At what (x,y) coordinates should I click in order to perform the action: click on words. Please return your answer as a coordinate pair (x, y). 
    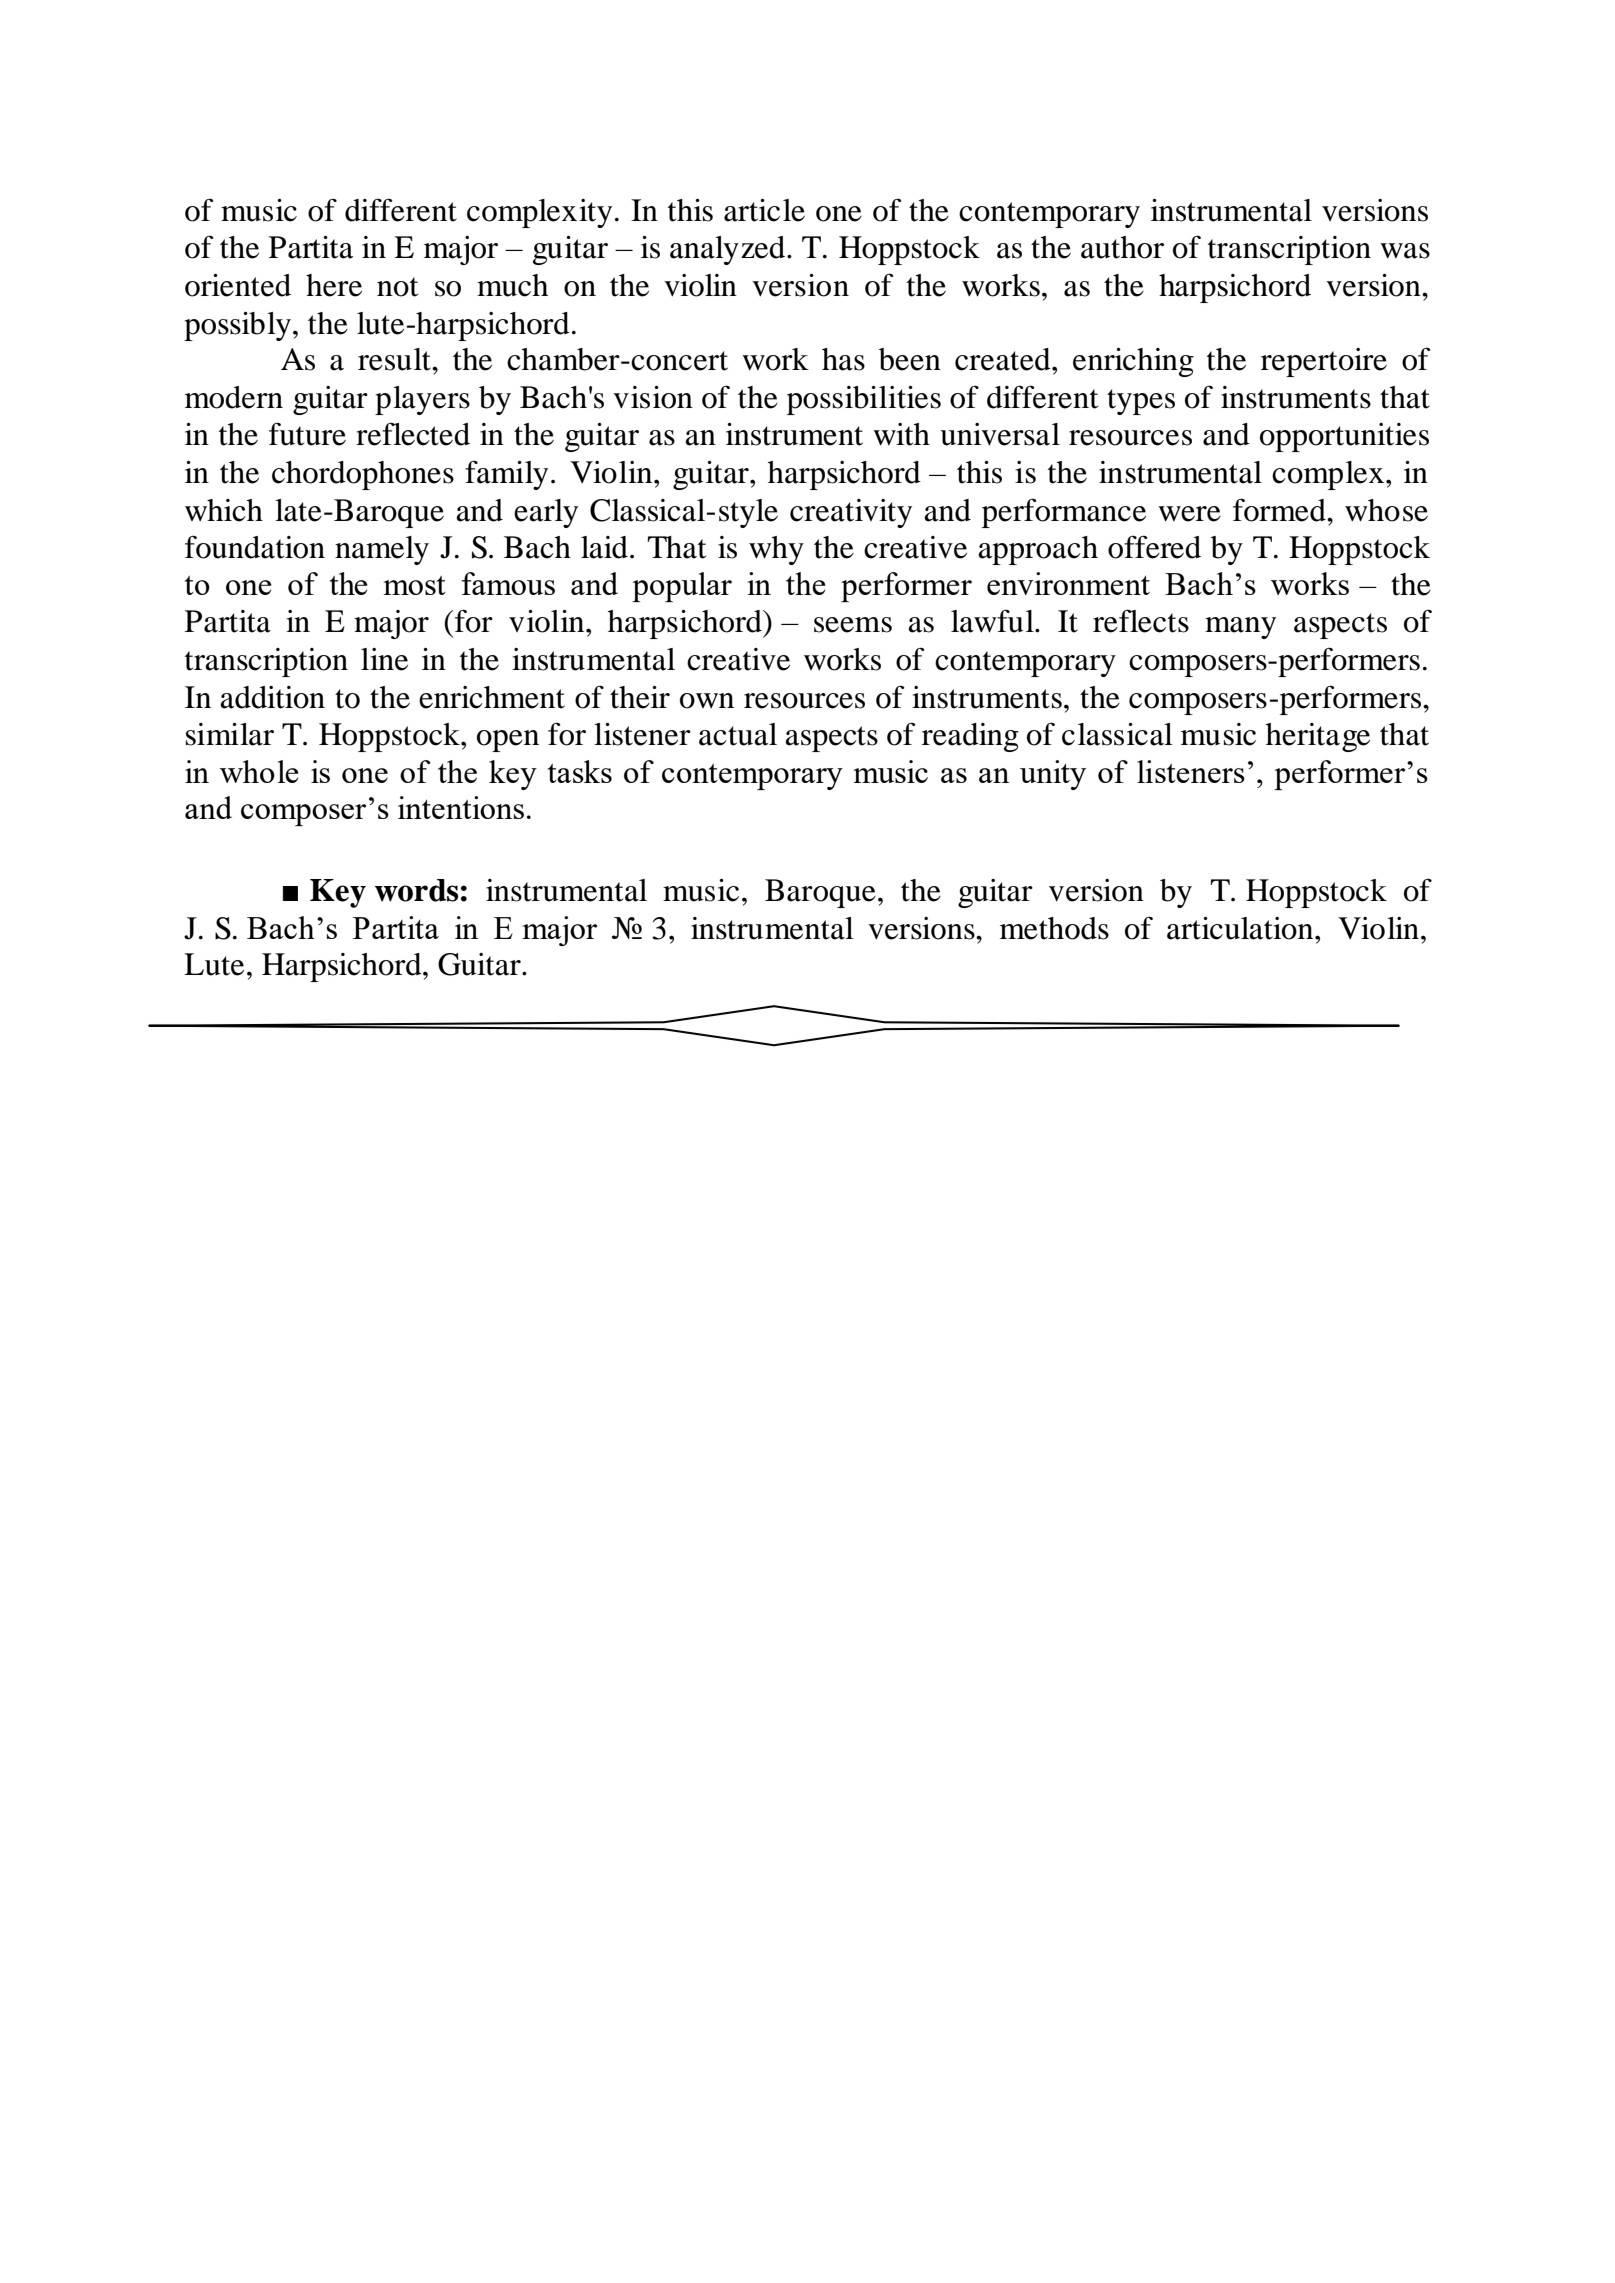
    Looking at the image, I should click on (416, 890).
